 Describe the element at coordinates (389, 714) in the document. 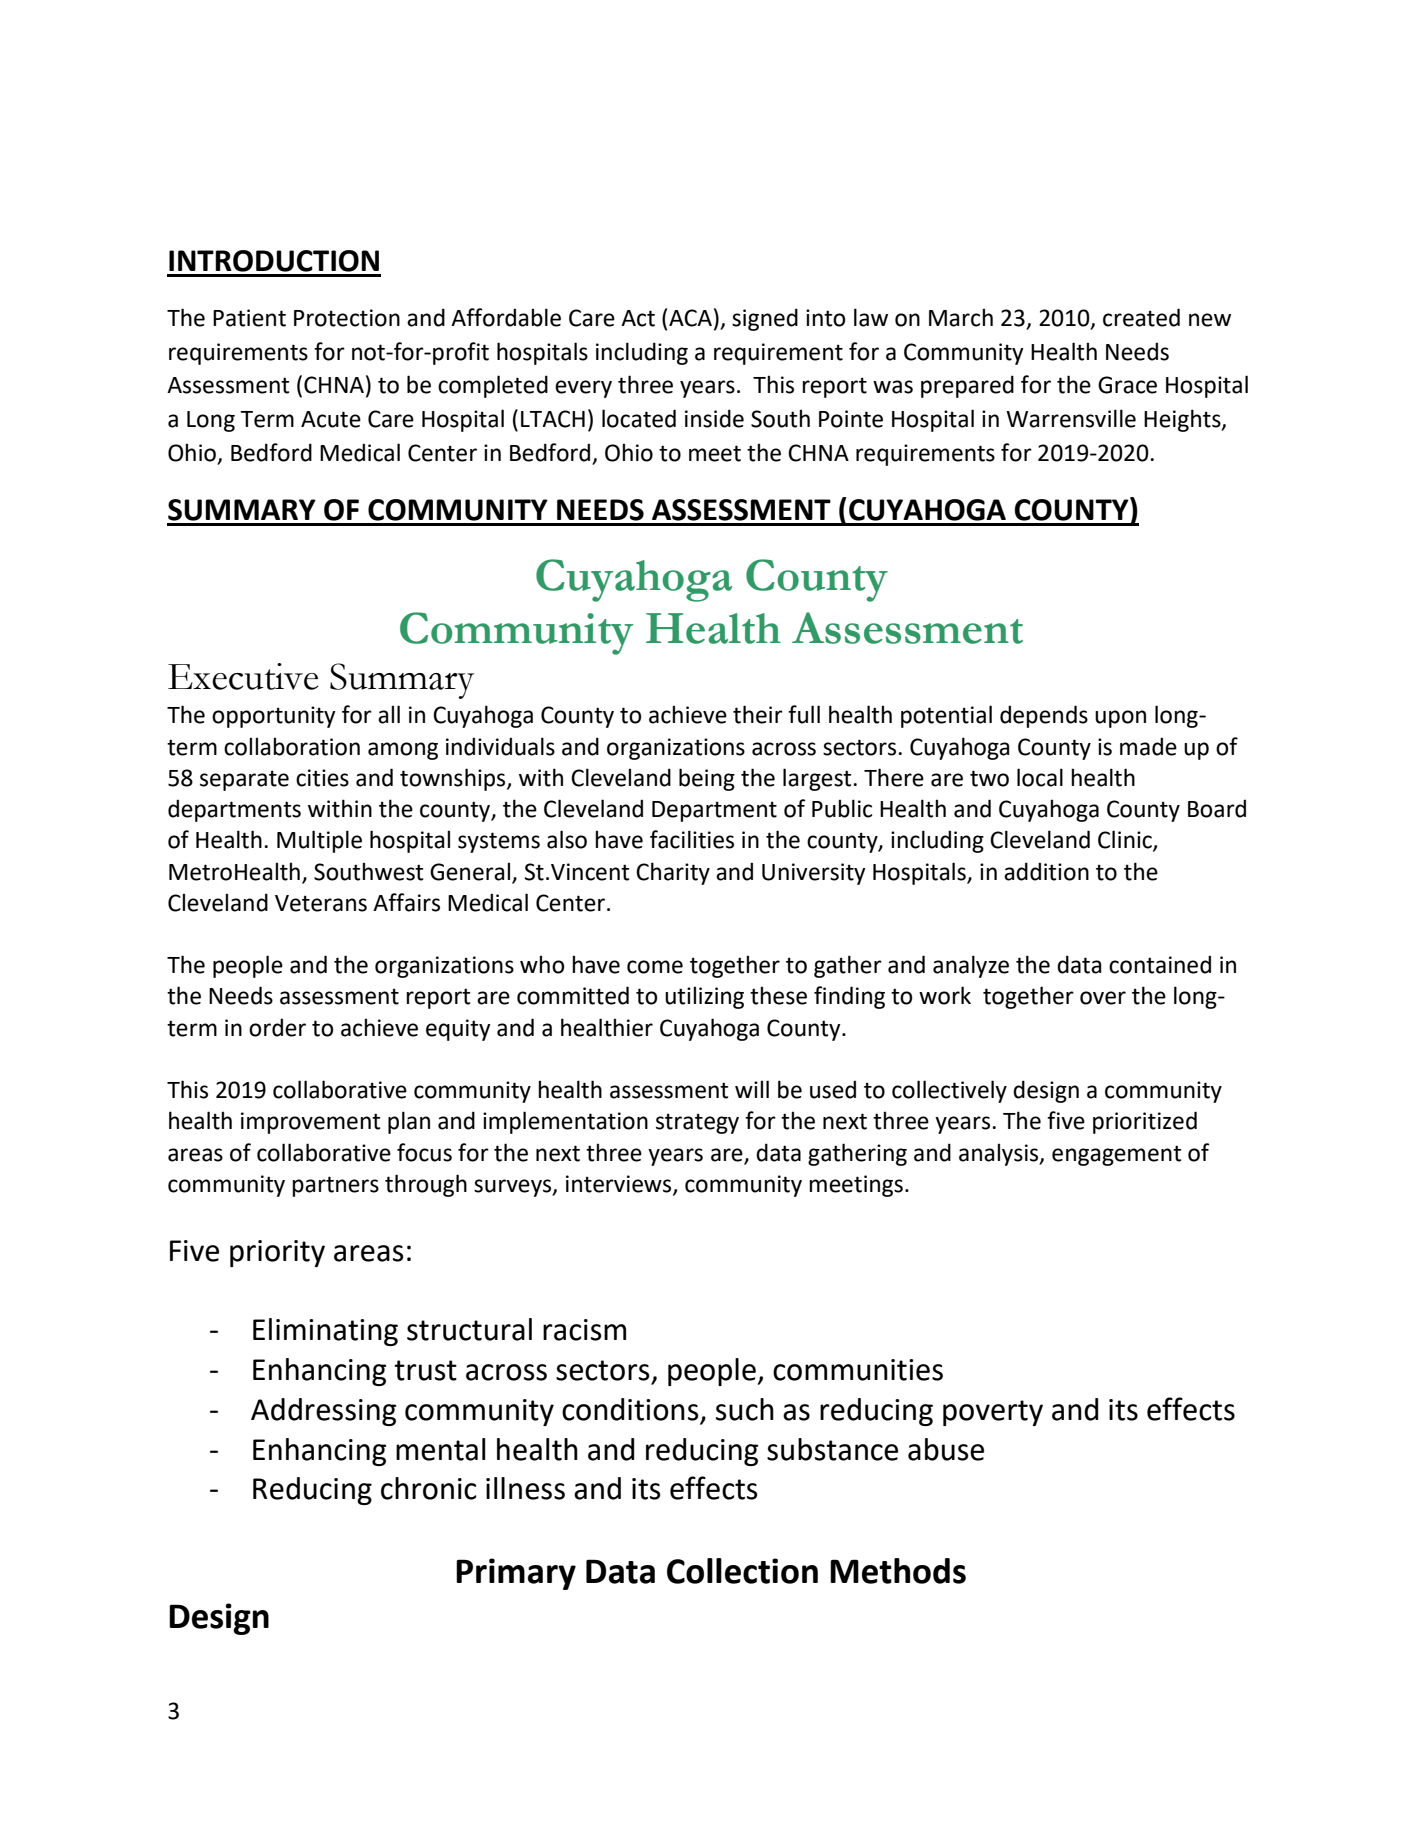

I see `all` at that location.
